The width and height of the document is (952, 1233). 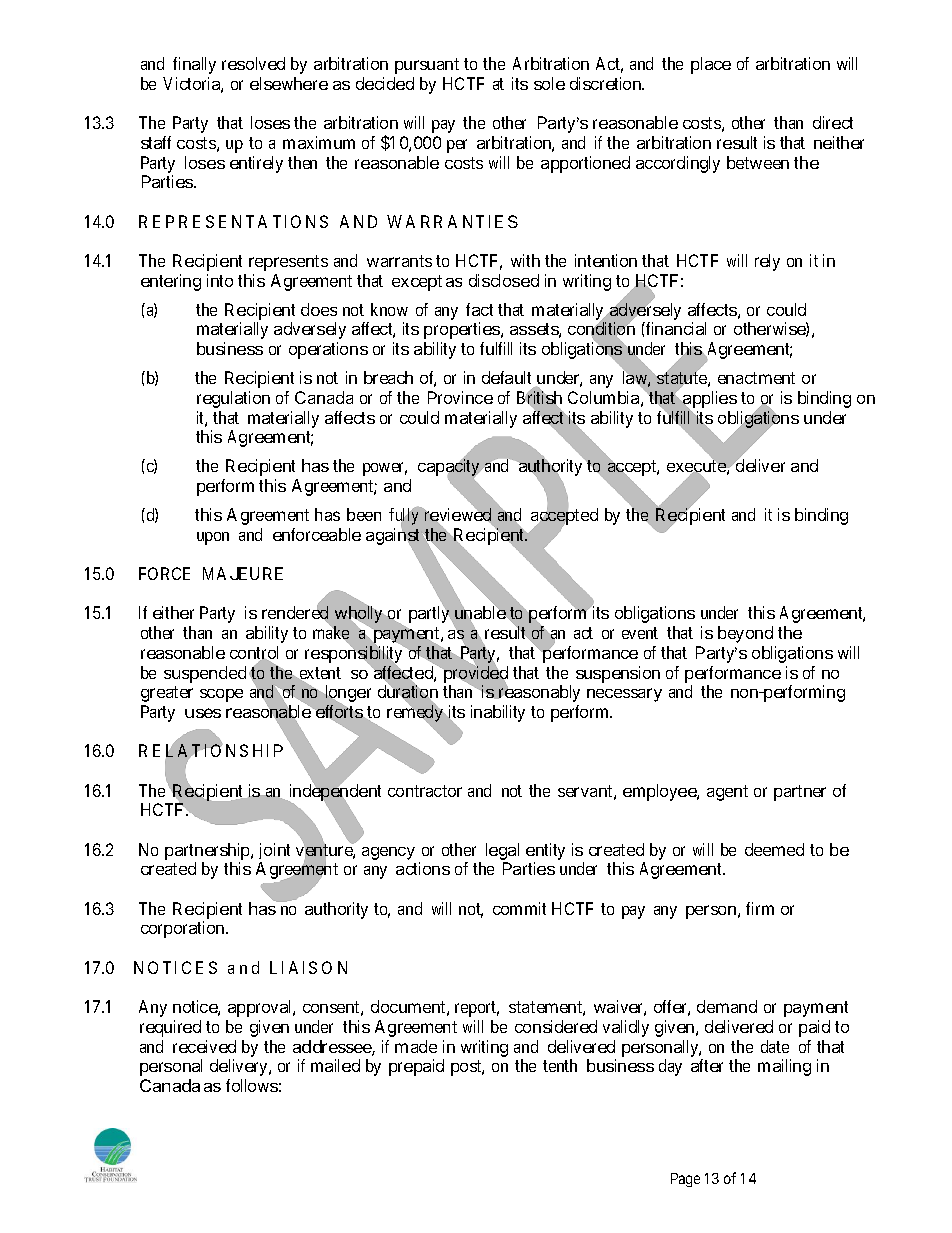 I want to click on enactment, so click(x=756, y=378).
